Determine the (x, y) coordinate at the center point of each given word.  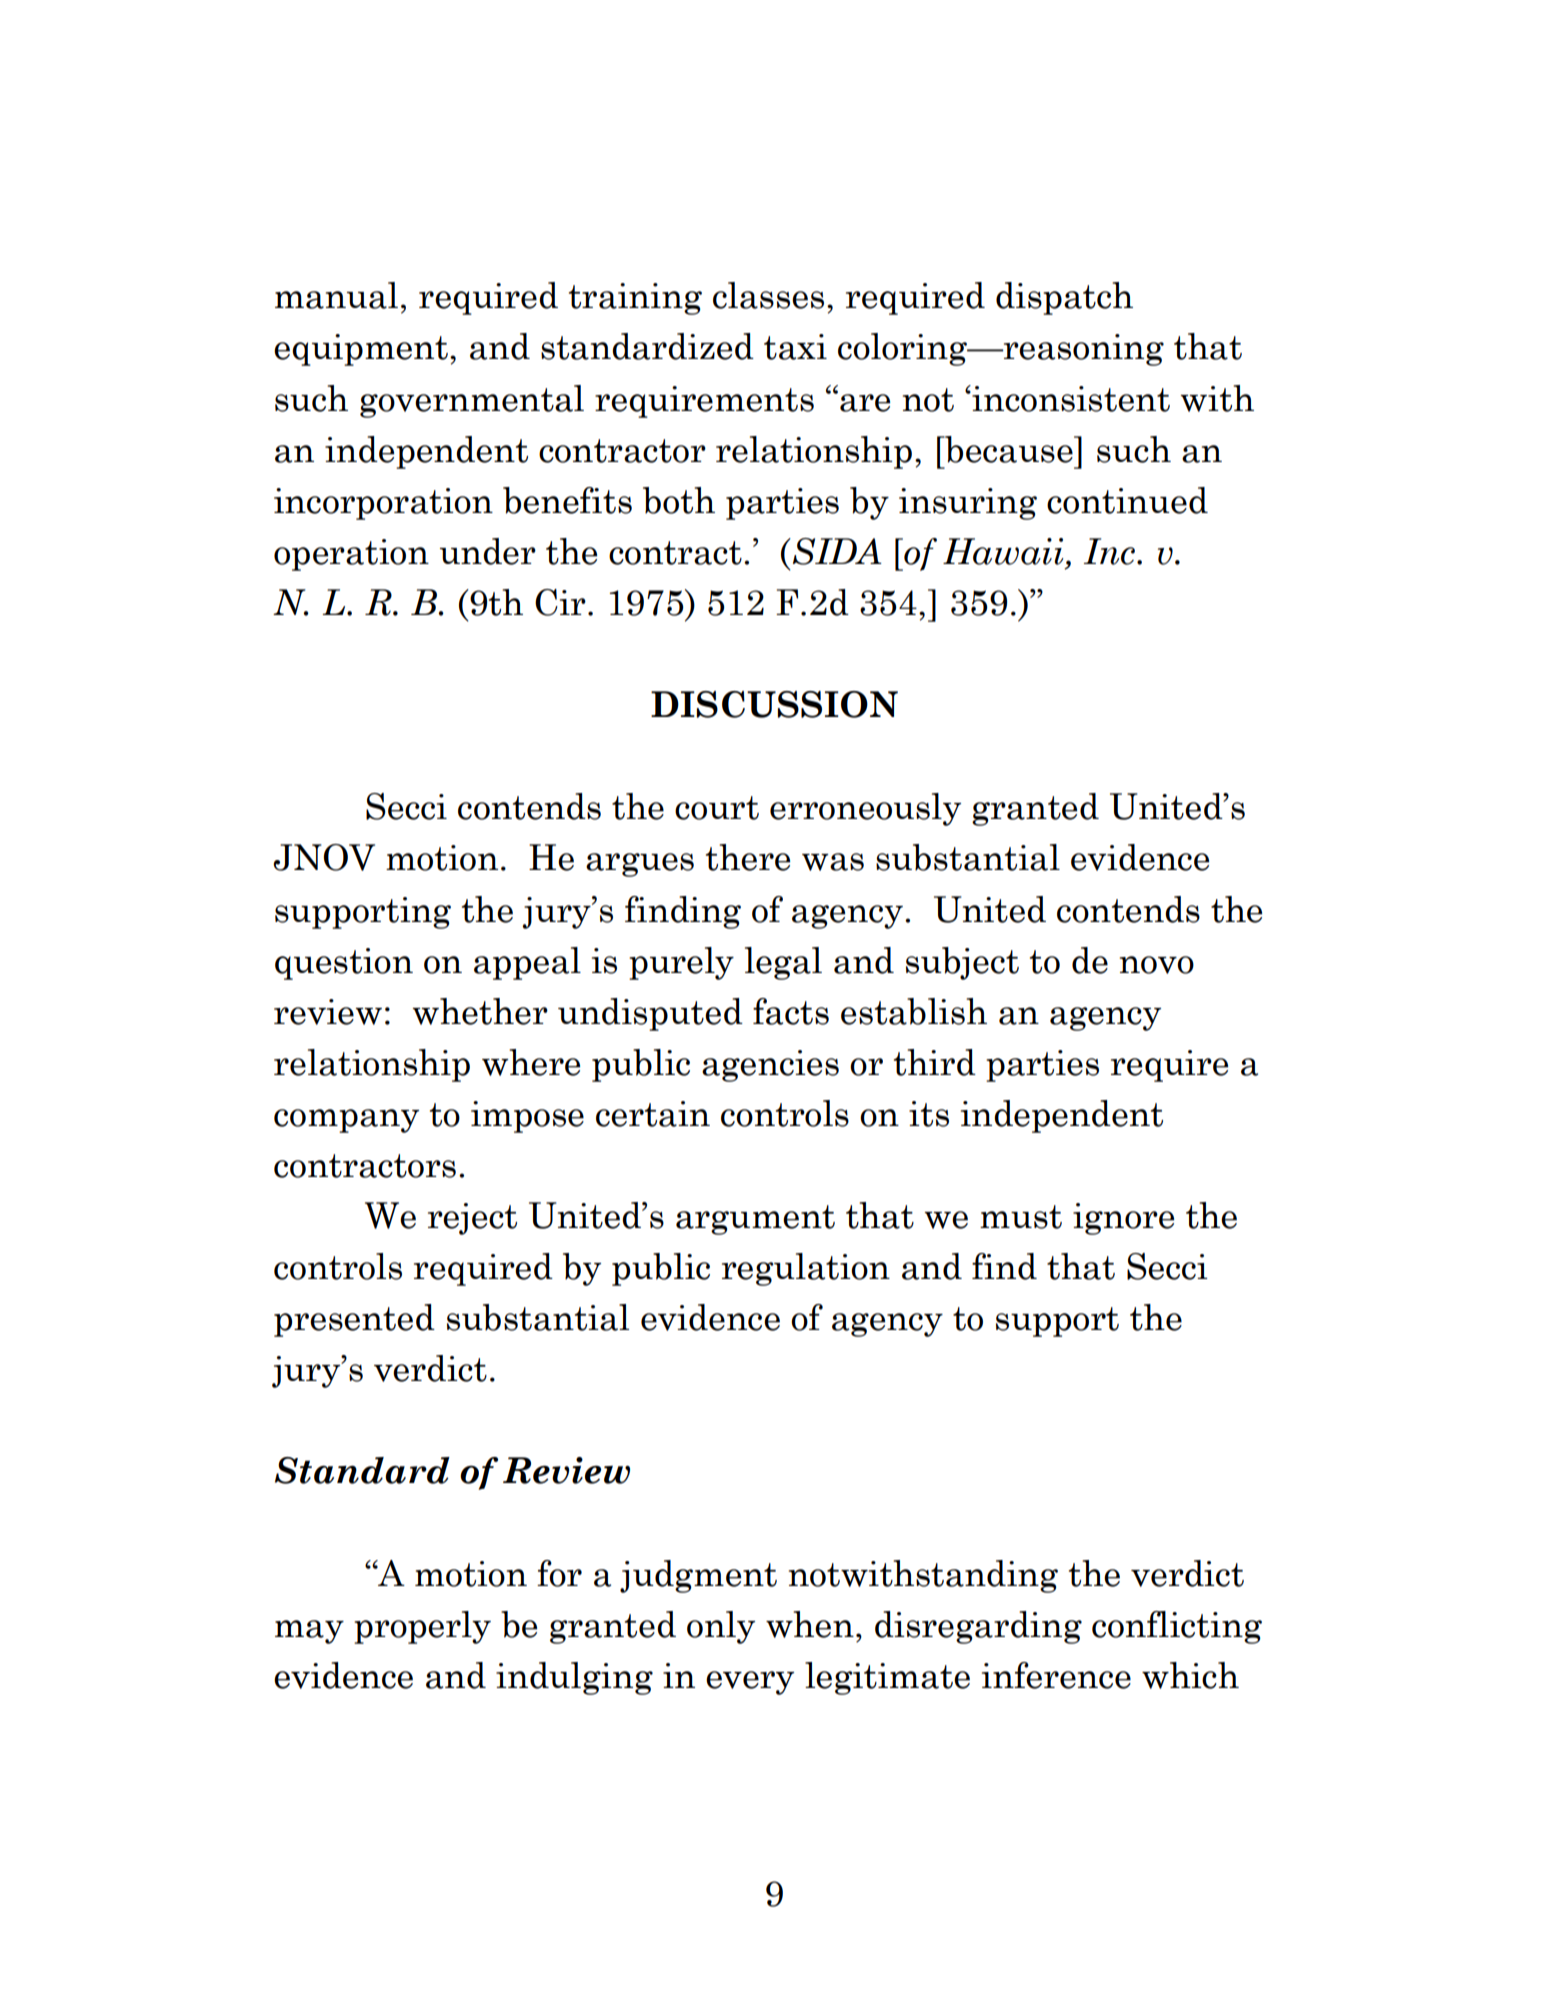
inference (1056, 1675)
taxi (795, 347)
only (721, 1627)
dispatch (1064, 298)
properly (422, 1627)
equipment (361, 350)
